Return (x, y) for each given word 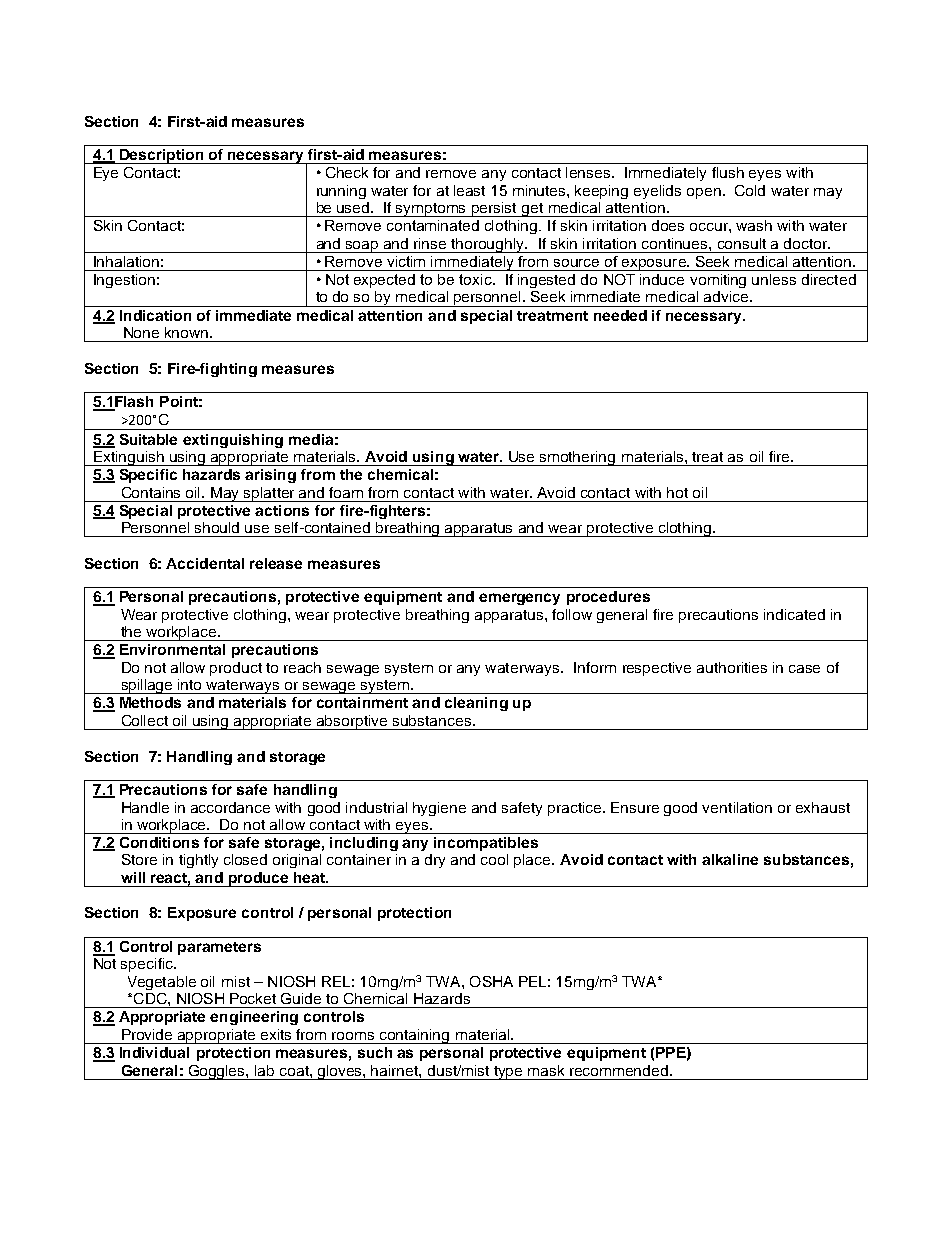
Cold (750, 190)
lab (264, 1070)
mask (546, 1070)
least (469, 190)
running (341, 192)
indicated (794, 614)
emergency (519, 599)
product (236, 669)
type (509, 1073)
